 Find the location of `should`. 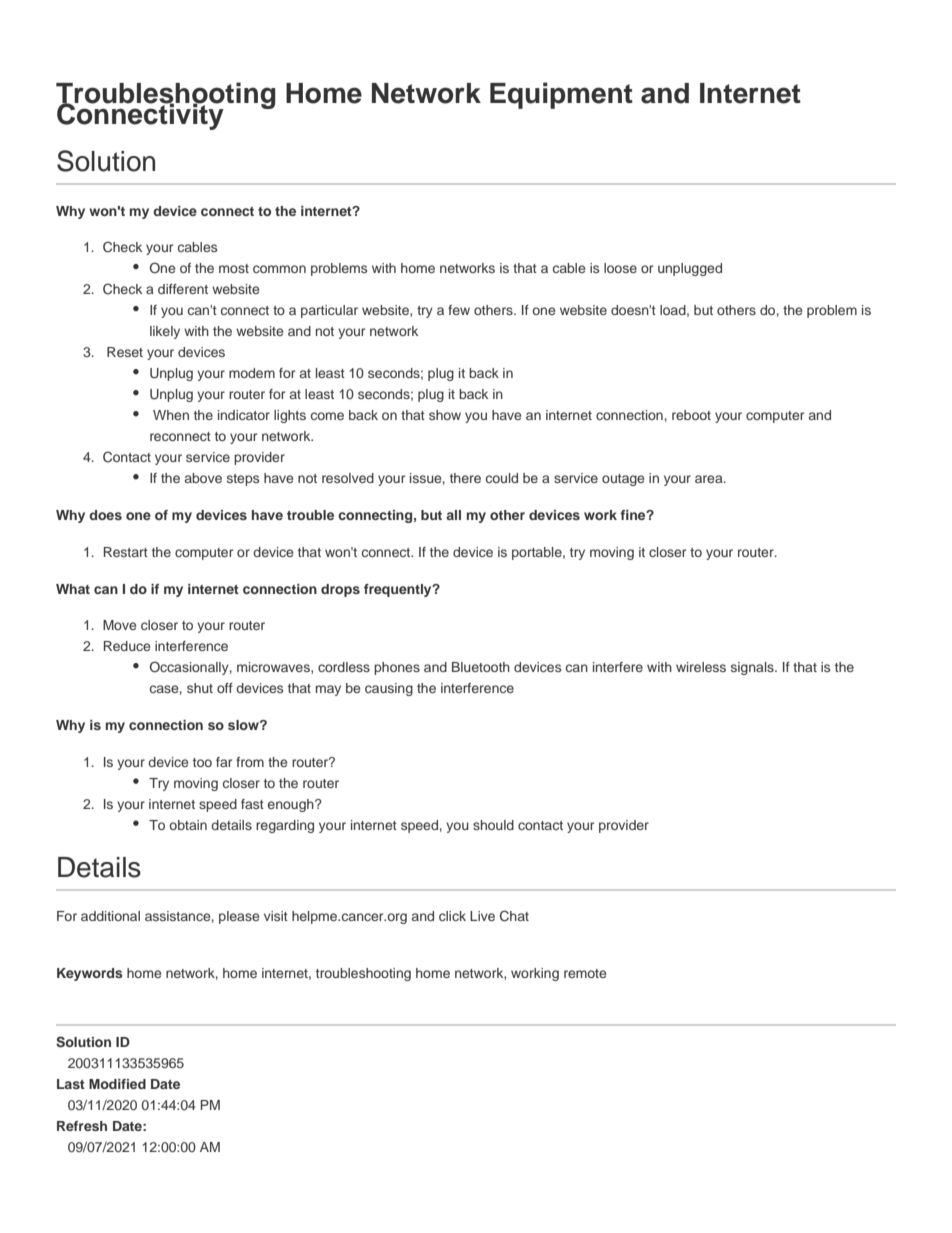

should is located at coordinates (493, 825).
